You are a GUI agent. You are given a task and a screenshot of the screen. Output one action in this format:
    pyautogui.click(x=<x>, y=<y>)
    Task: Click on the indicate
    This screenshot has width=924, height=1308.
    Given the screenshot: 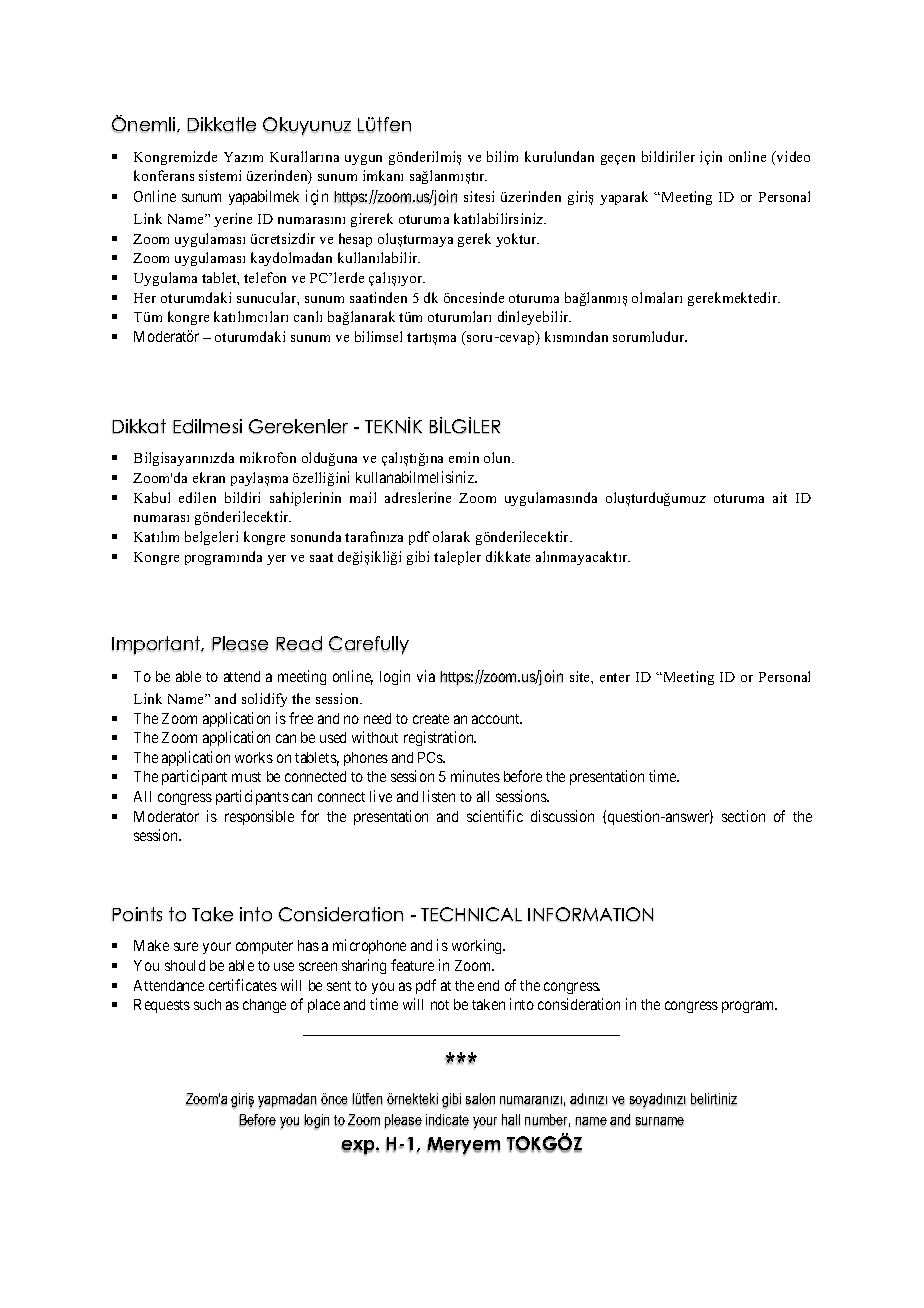 What is the action you would take?
    pyautogui.click(x=447, y=1120)
